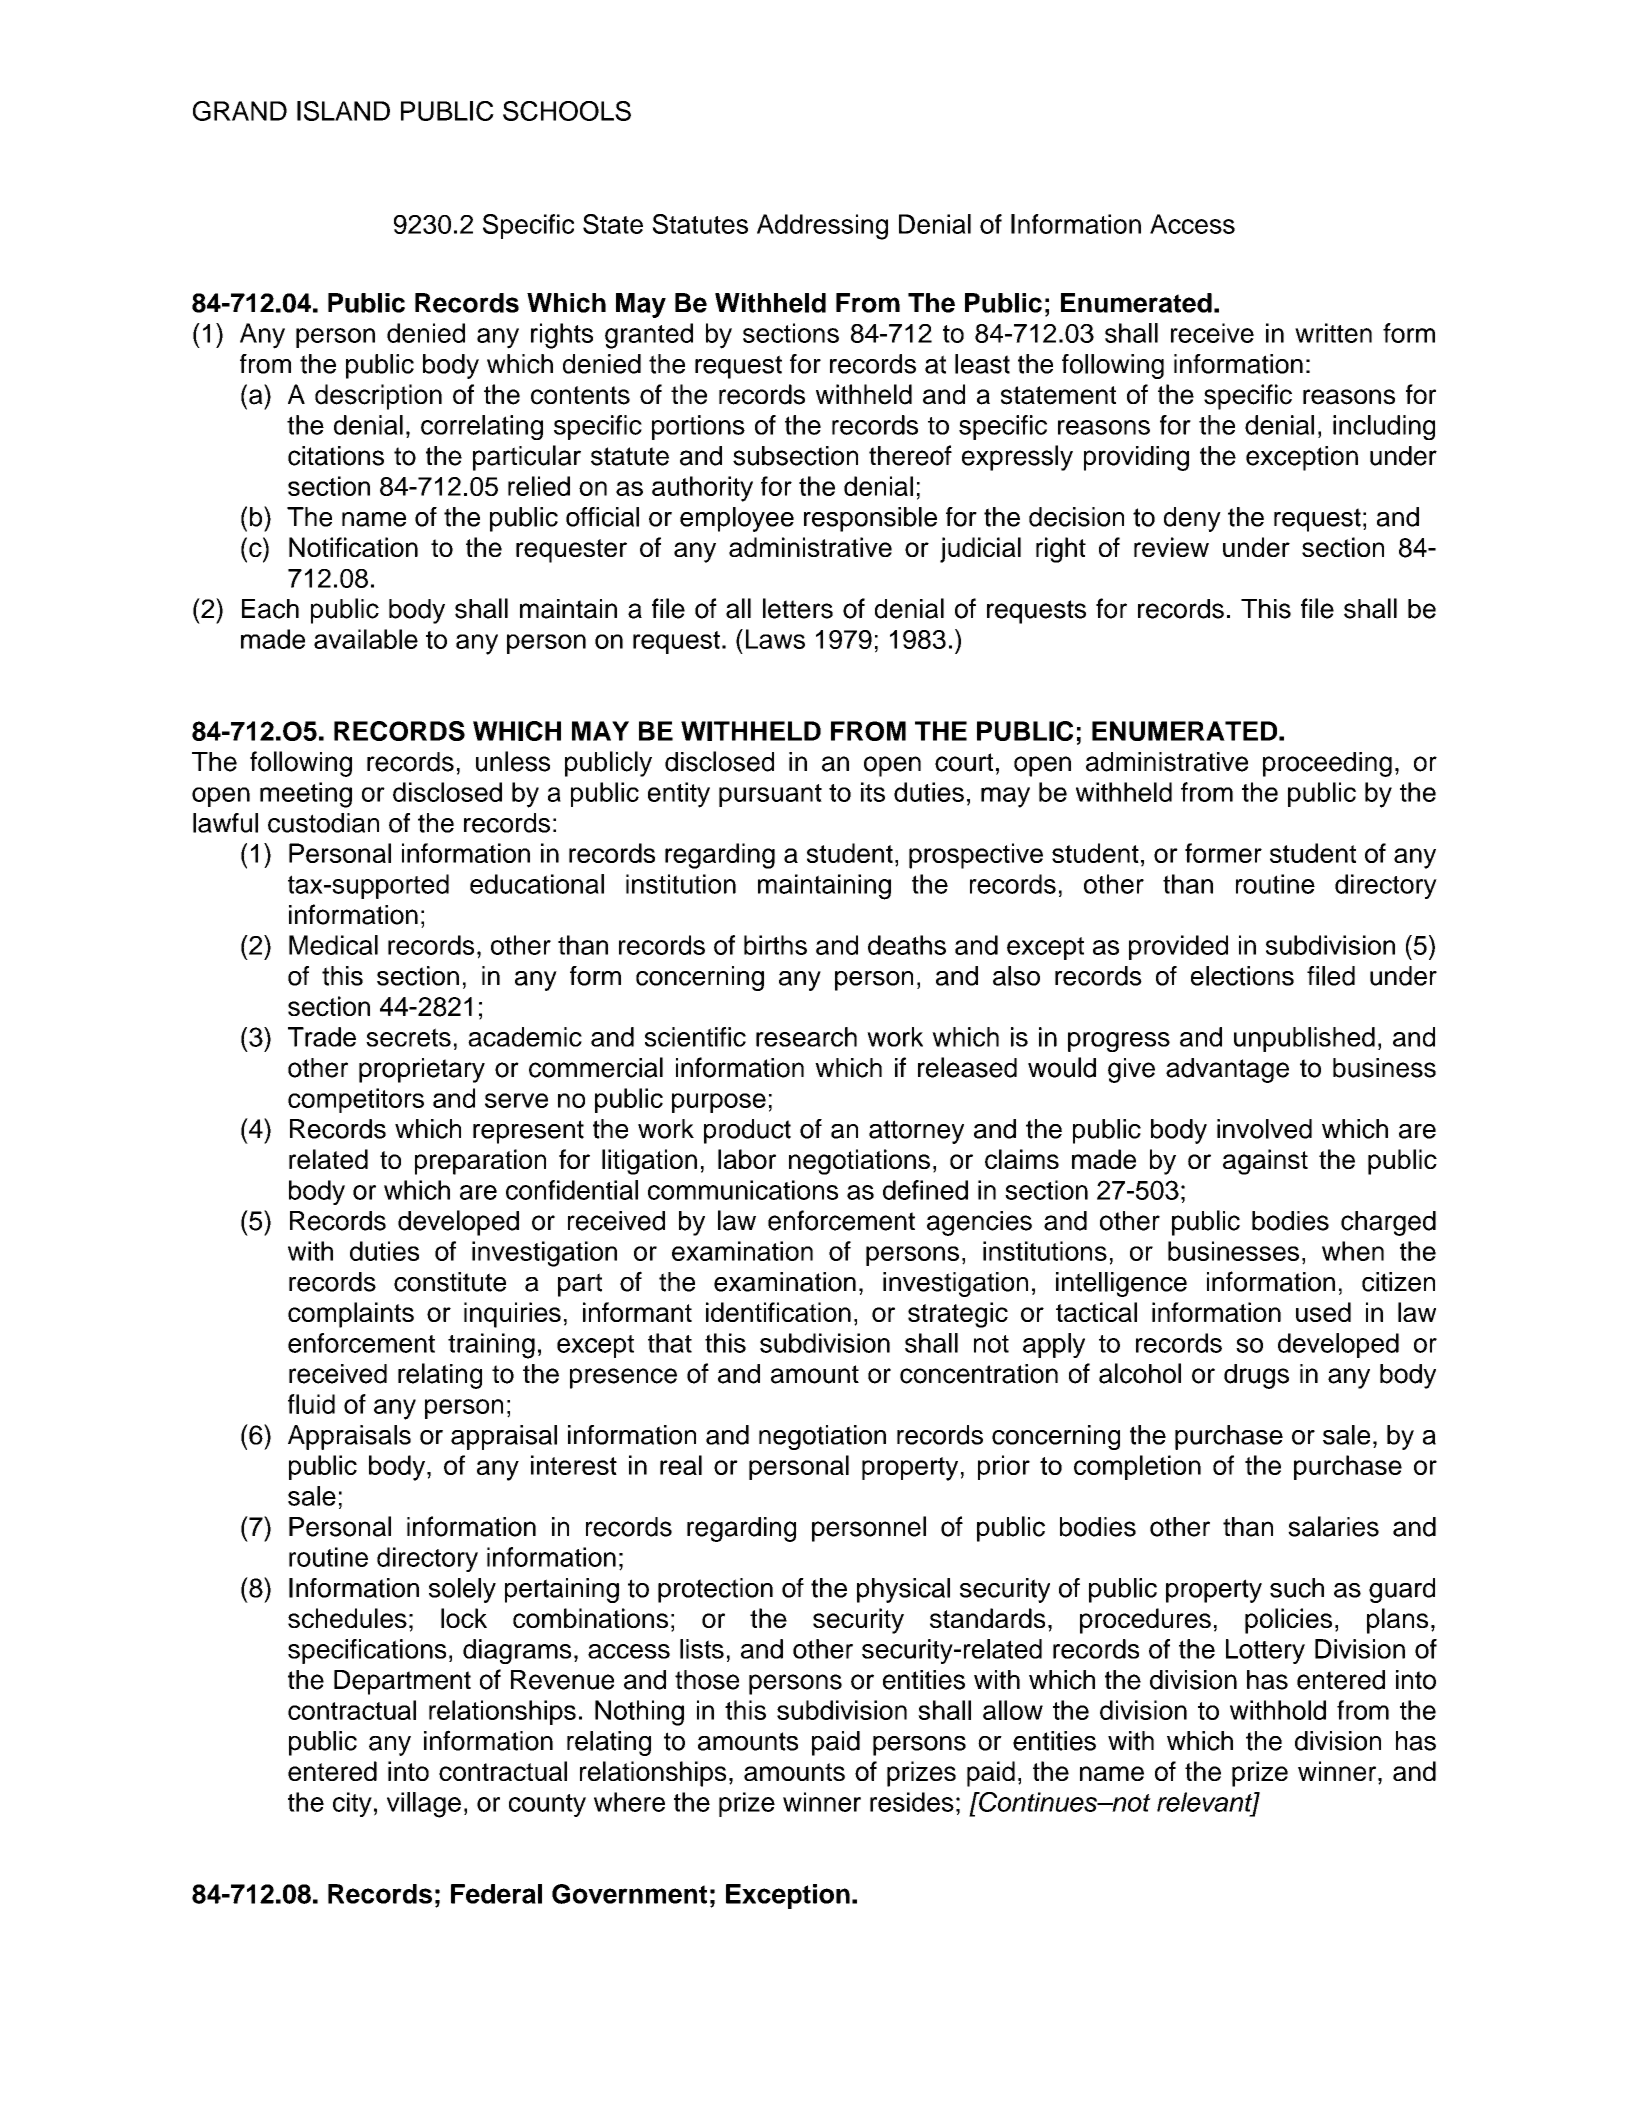 The width and height of the document is (1628, 2107). Describe the element at coordinates (408, 1037) in the document. I see `secrets` at that location.
